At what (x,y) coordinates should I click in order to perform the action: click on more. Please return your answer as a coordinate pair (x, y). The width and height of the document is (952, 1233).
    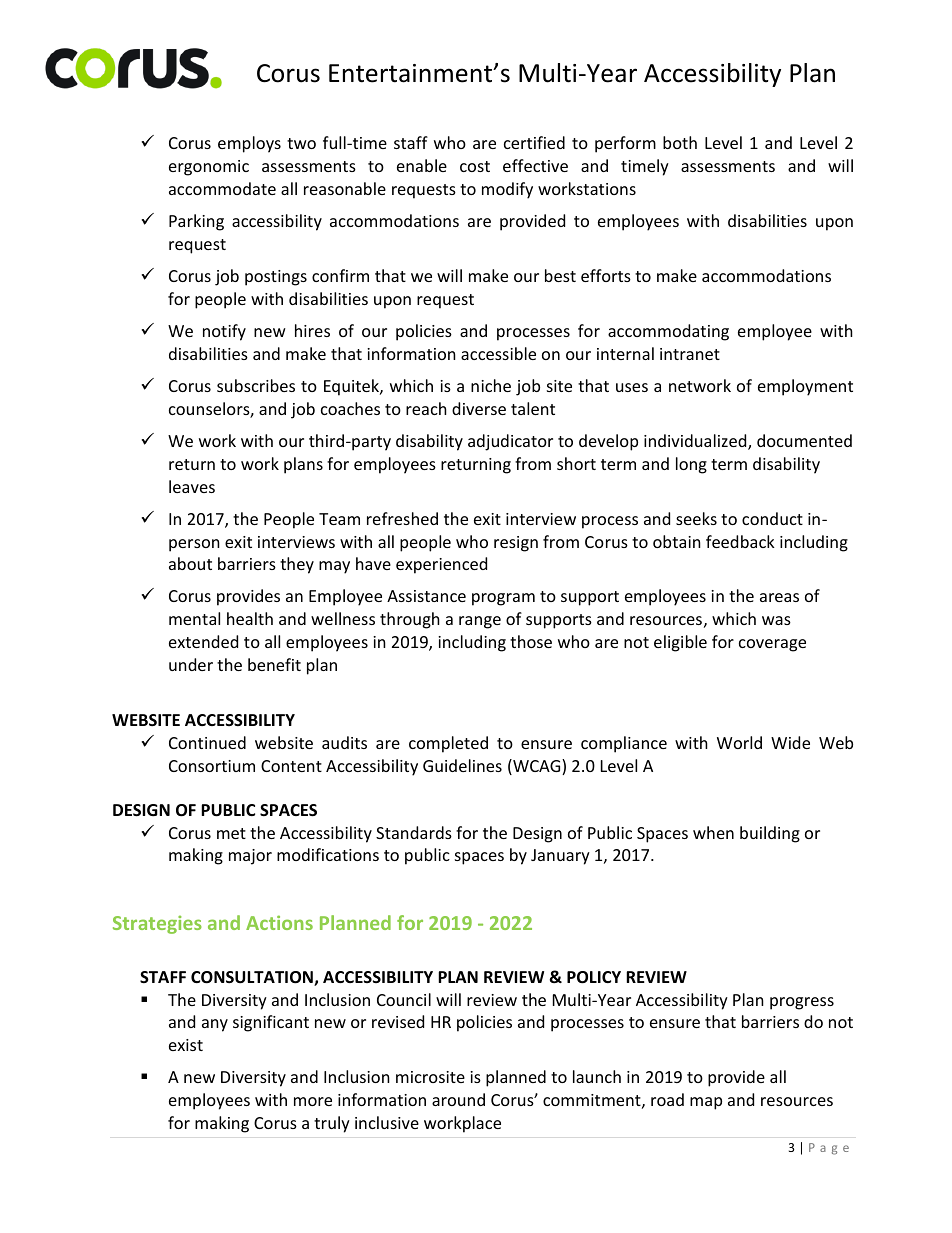
    Looking at the image, I should click on (313, 1101).
